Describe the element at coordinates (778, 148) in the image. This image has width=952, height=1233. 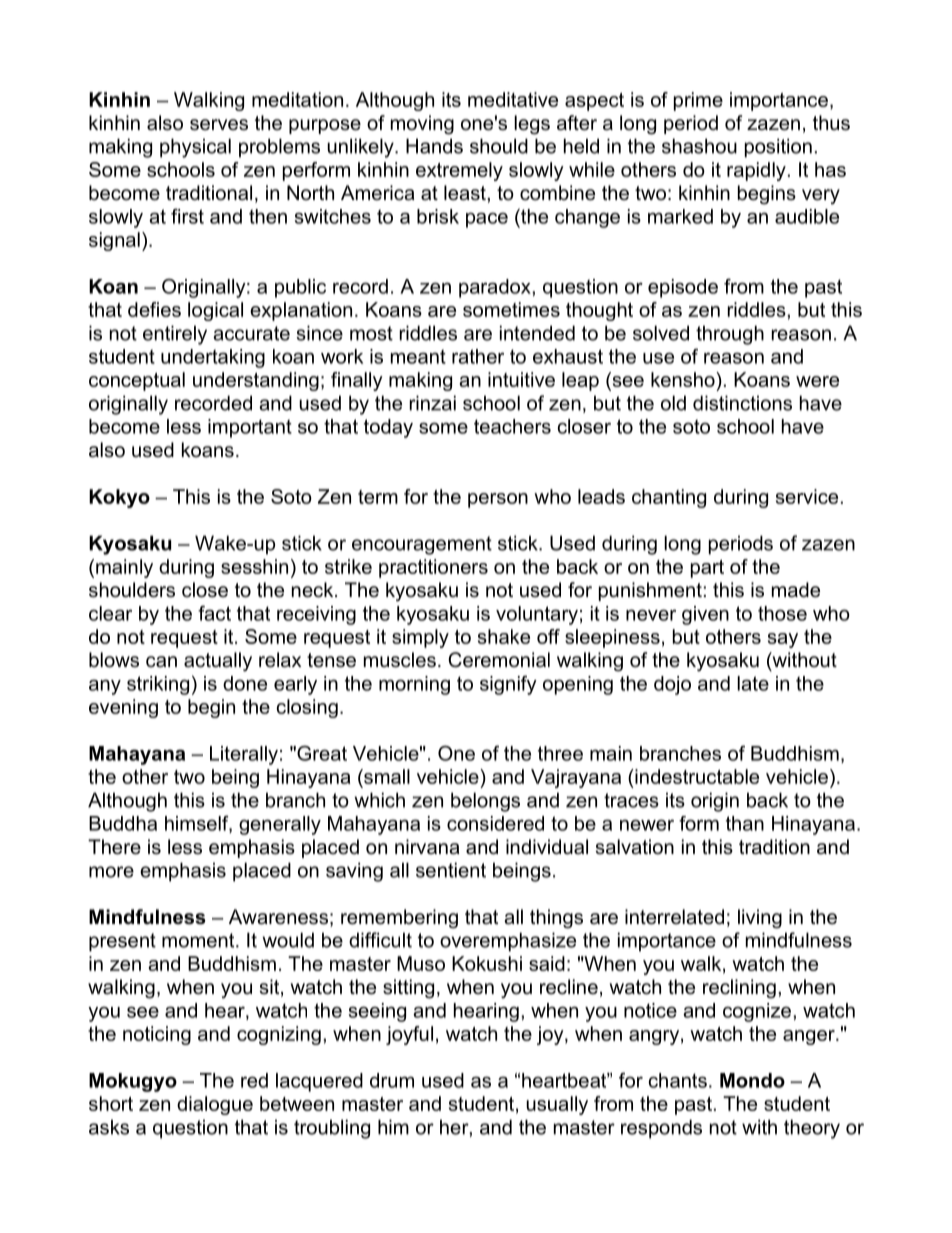
I see `position` at that location.
